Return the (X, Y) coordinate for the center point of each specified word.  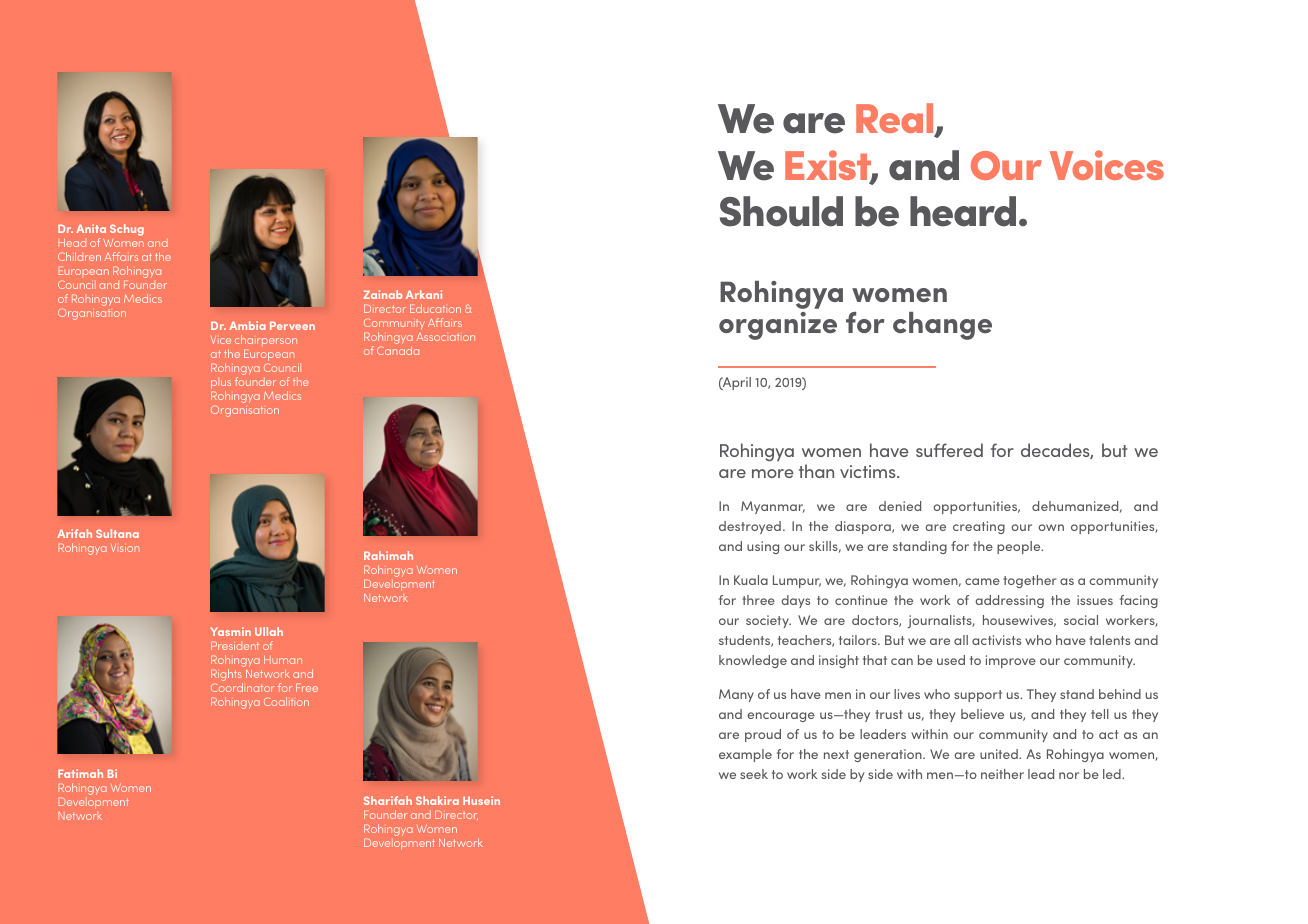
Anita (91, 228)
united (1000, 754)
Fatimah (80, 773)
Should (781, 211)
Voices (1107, 165)
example (745, 755)
